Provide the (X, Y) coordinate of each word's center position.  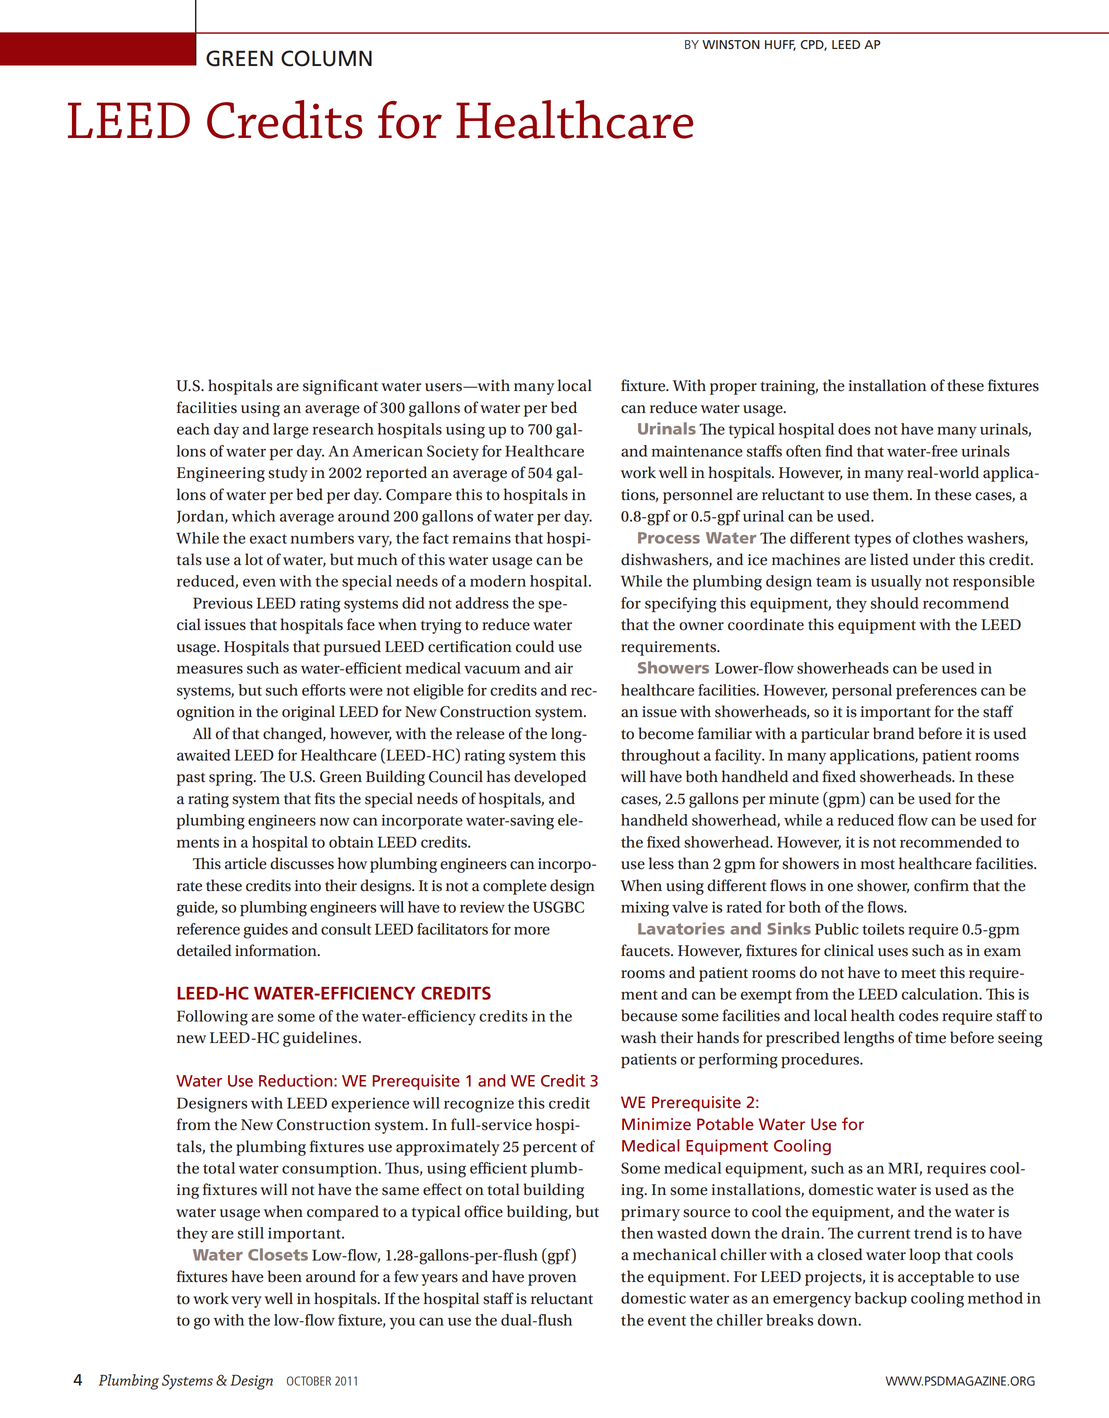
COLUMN (326, 58)
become (666, 733)
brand (893, 733)
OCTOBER (309, 1381)
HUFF (780, 45)
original (308, 713)
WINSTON (731, 44)
